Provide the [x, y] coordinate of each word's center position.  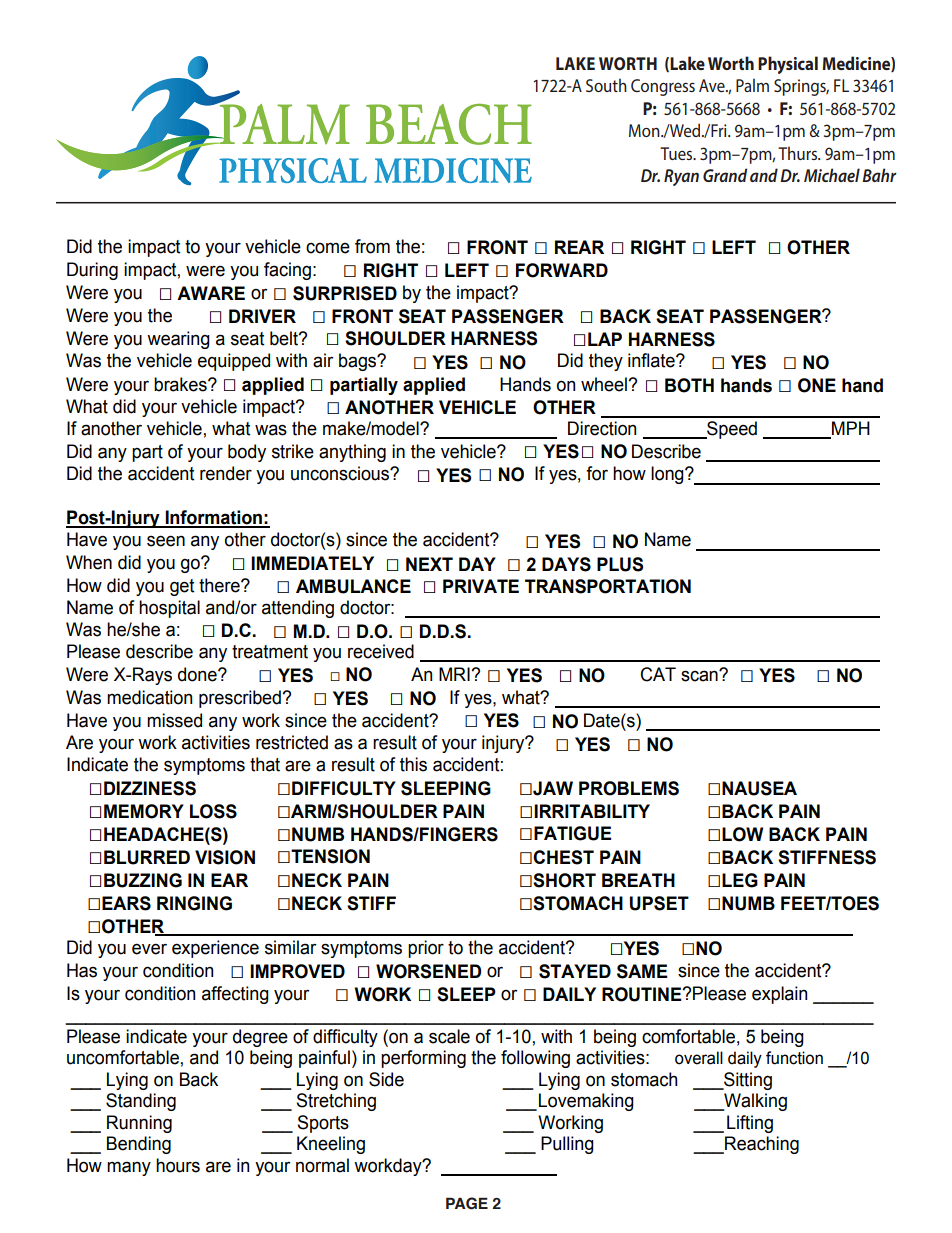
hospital [169, 609]
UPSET [659, 903]
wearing [178, 340]
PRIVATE [481, 586]
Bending [139, 1145]
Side [386, 1079]
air [323, 360]
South [606, 85]
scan [700, 675]
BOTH [689, 385]
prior [426, 949]
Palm [752, 85]
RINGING [194, 903]
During [92, 271]
